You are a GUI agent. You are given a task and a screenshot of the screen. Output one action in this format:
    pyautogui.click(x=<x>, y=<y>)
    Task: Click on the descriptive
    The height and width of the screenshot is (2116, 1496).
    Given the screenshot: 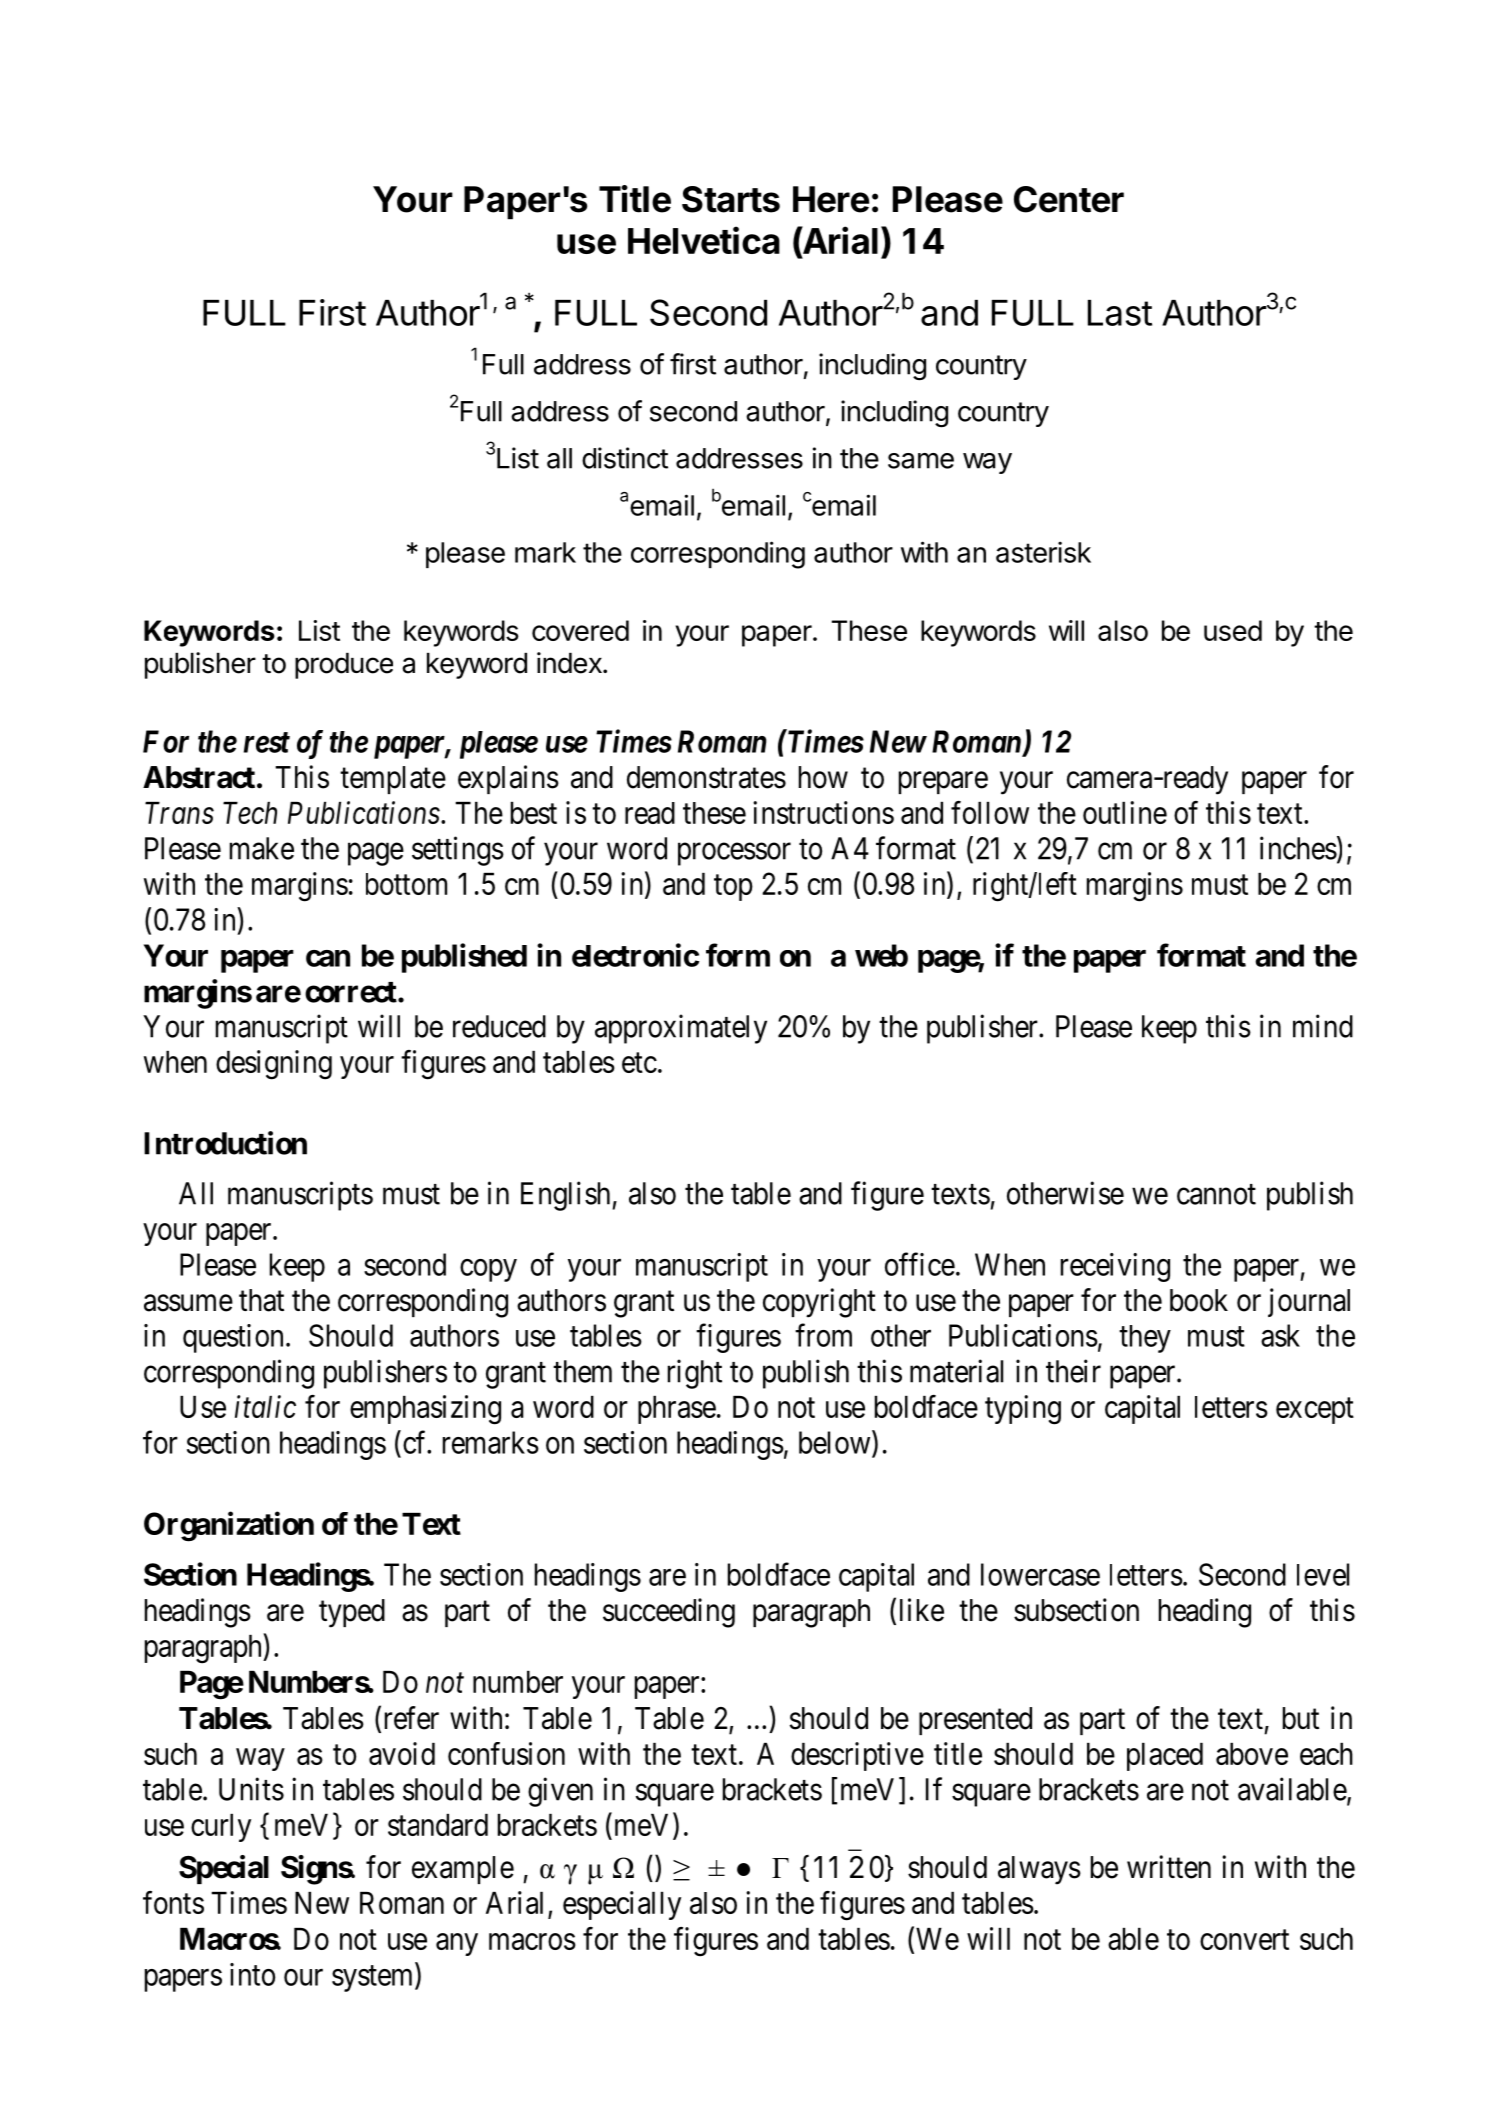 What is the action you would take?
    pyautogui.click(x=857, y=1756)
